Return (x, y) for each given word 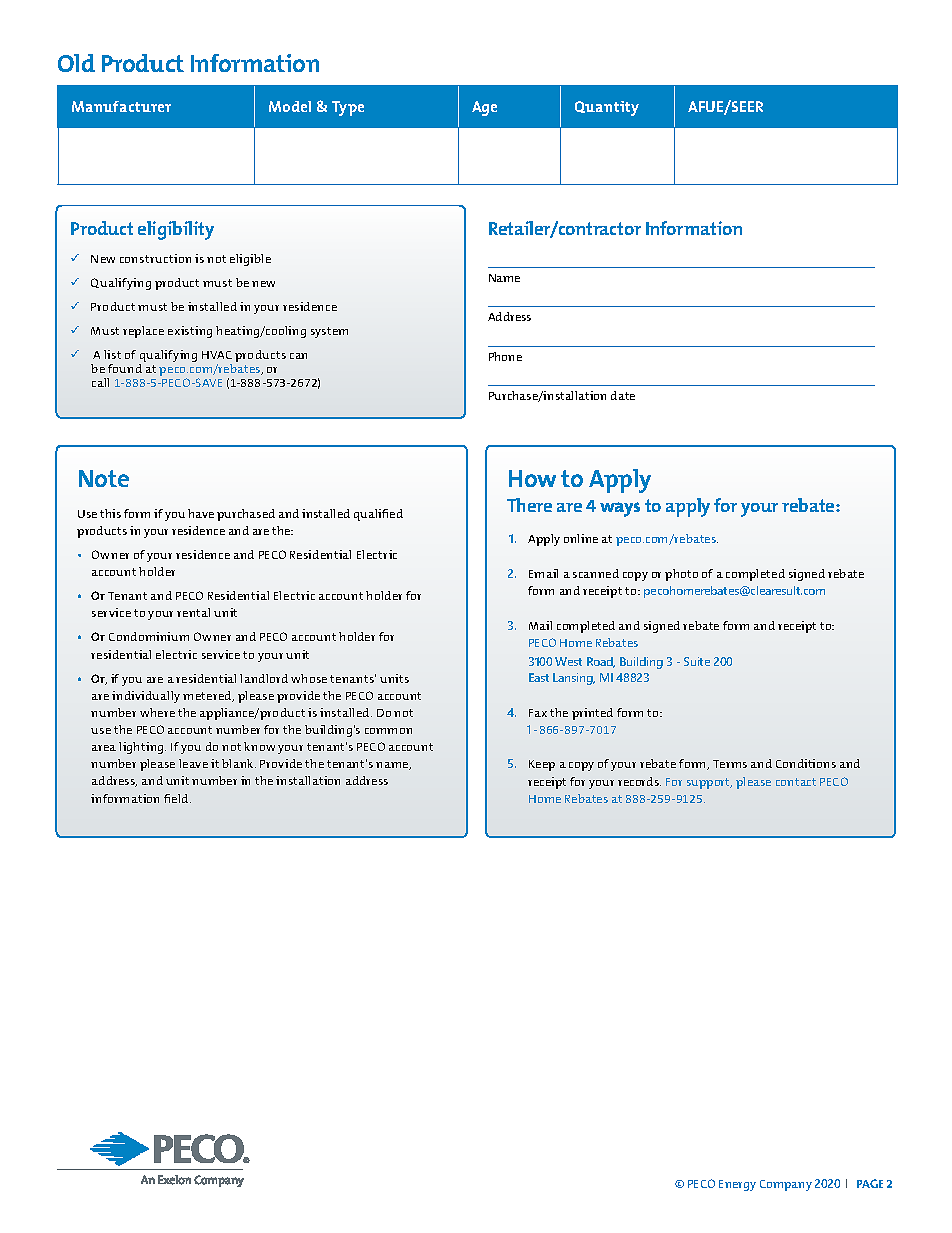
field (177, 798)
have (201, 513)
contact (796, 782)
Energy (737, 1185)
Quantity (607, 108)
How (532, 478)
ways (620, 509)
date (623, 395)
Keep (542, 765)
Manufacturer (121, 106)
